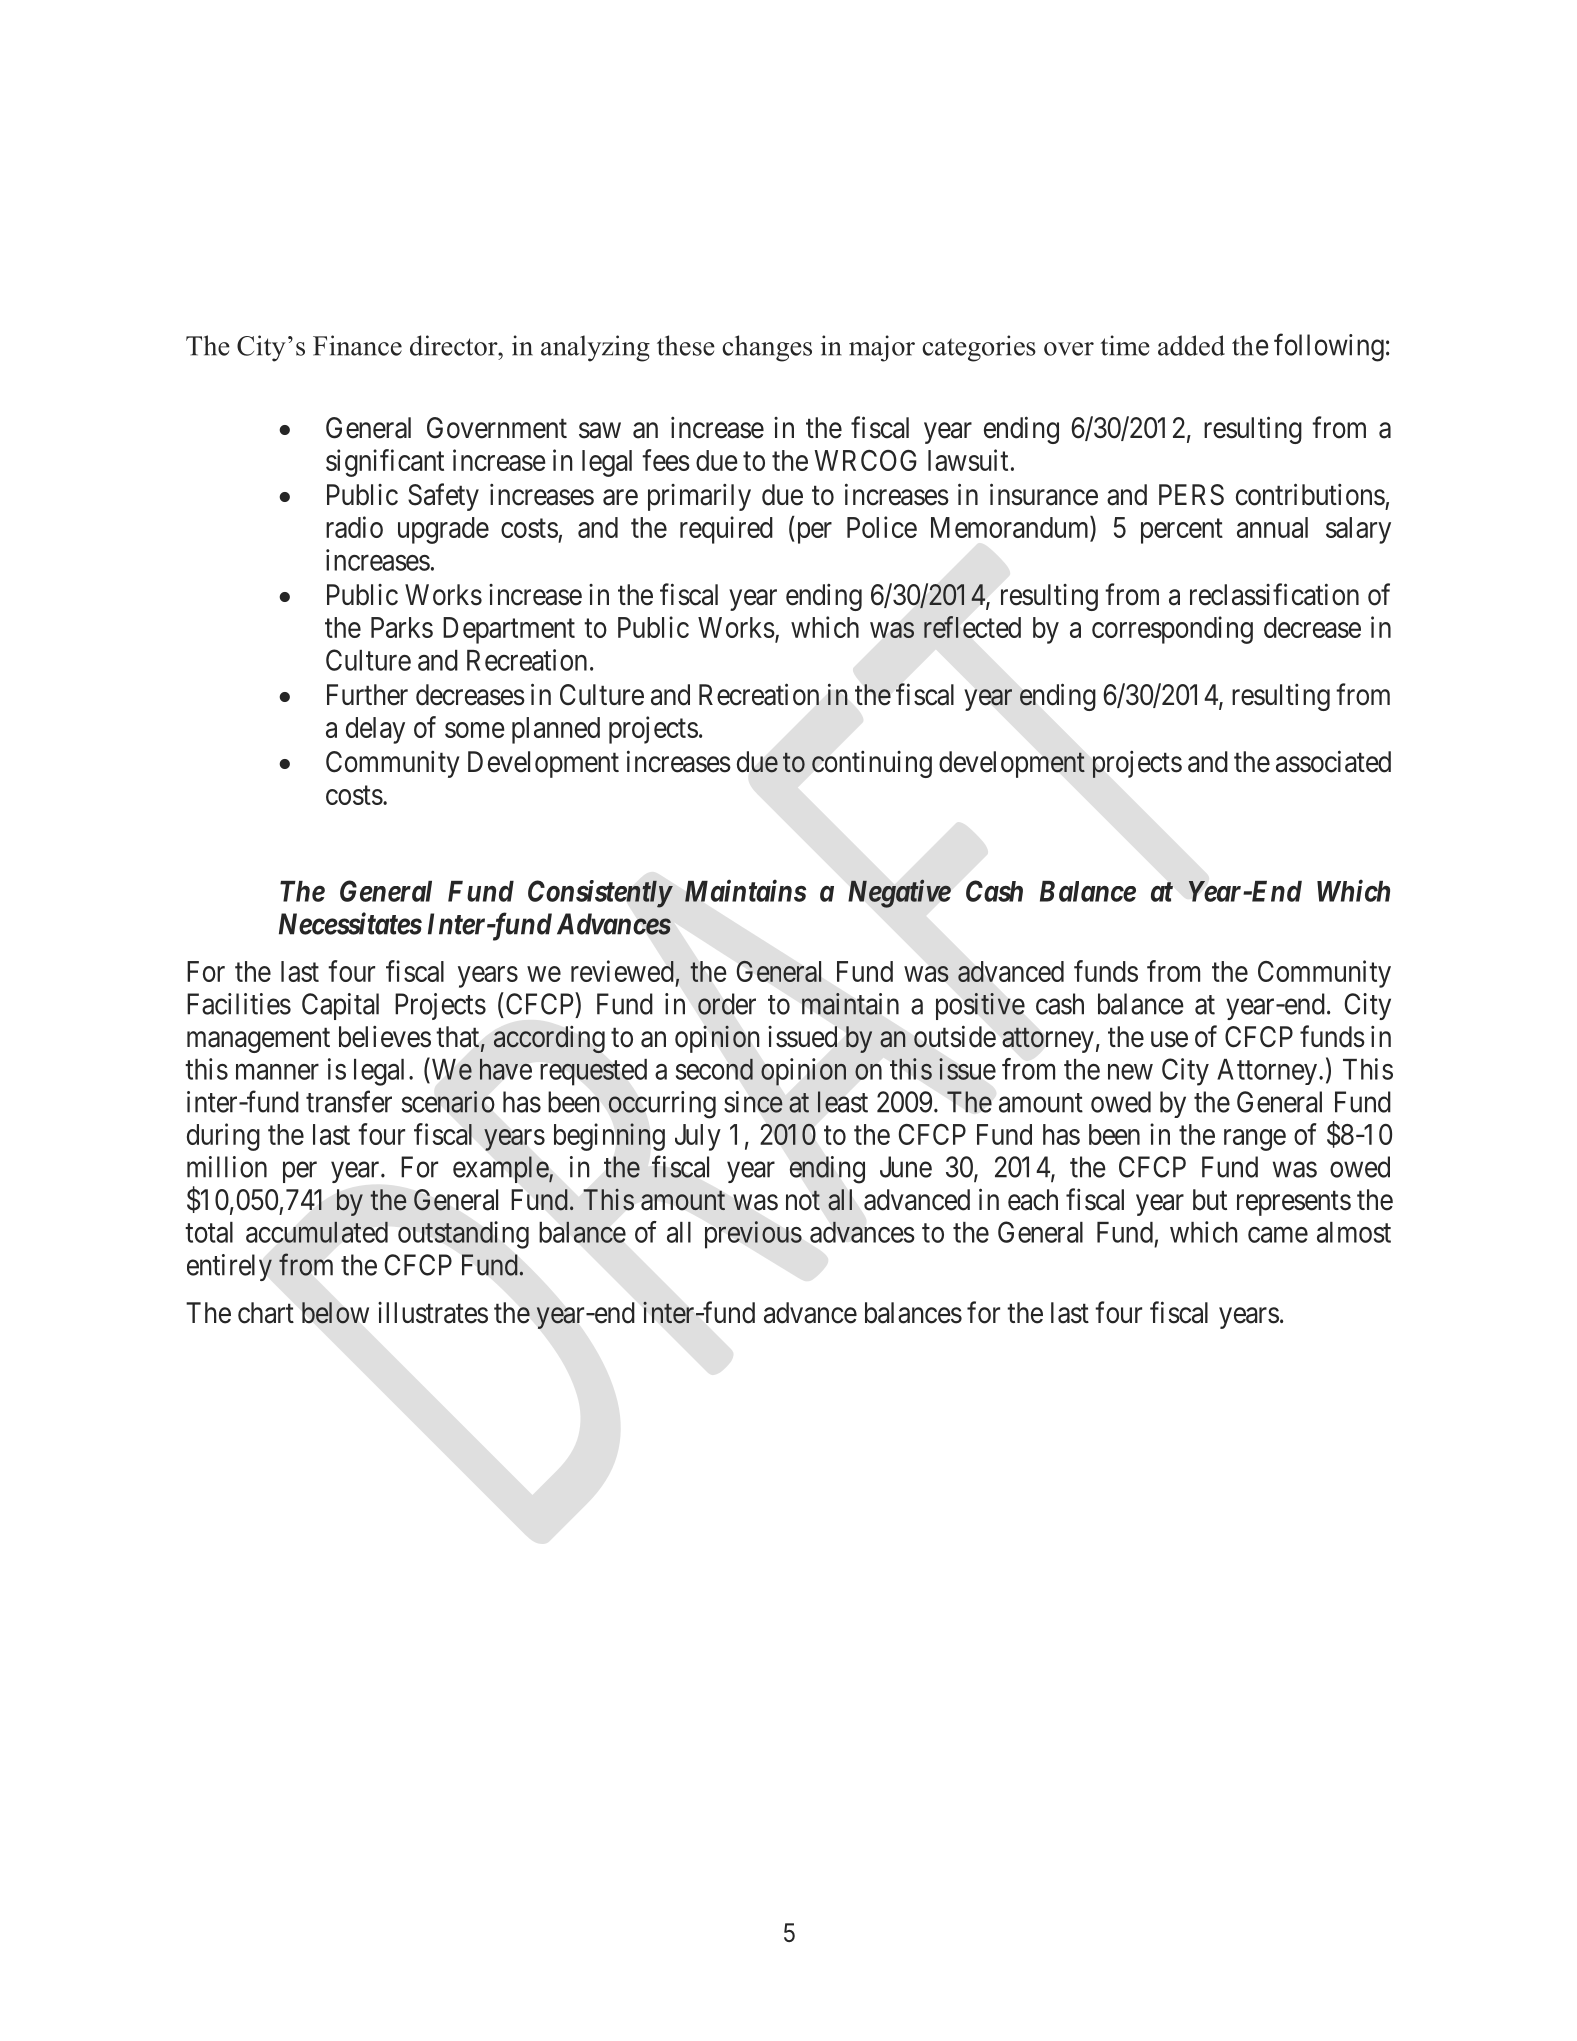 The image size is (1577, 2041). Describe the element at coordinates (509, 630) in the image. I see `Department` at that location.
